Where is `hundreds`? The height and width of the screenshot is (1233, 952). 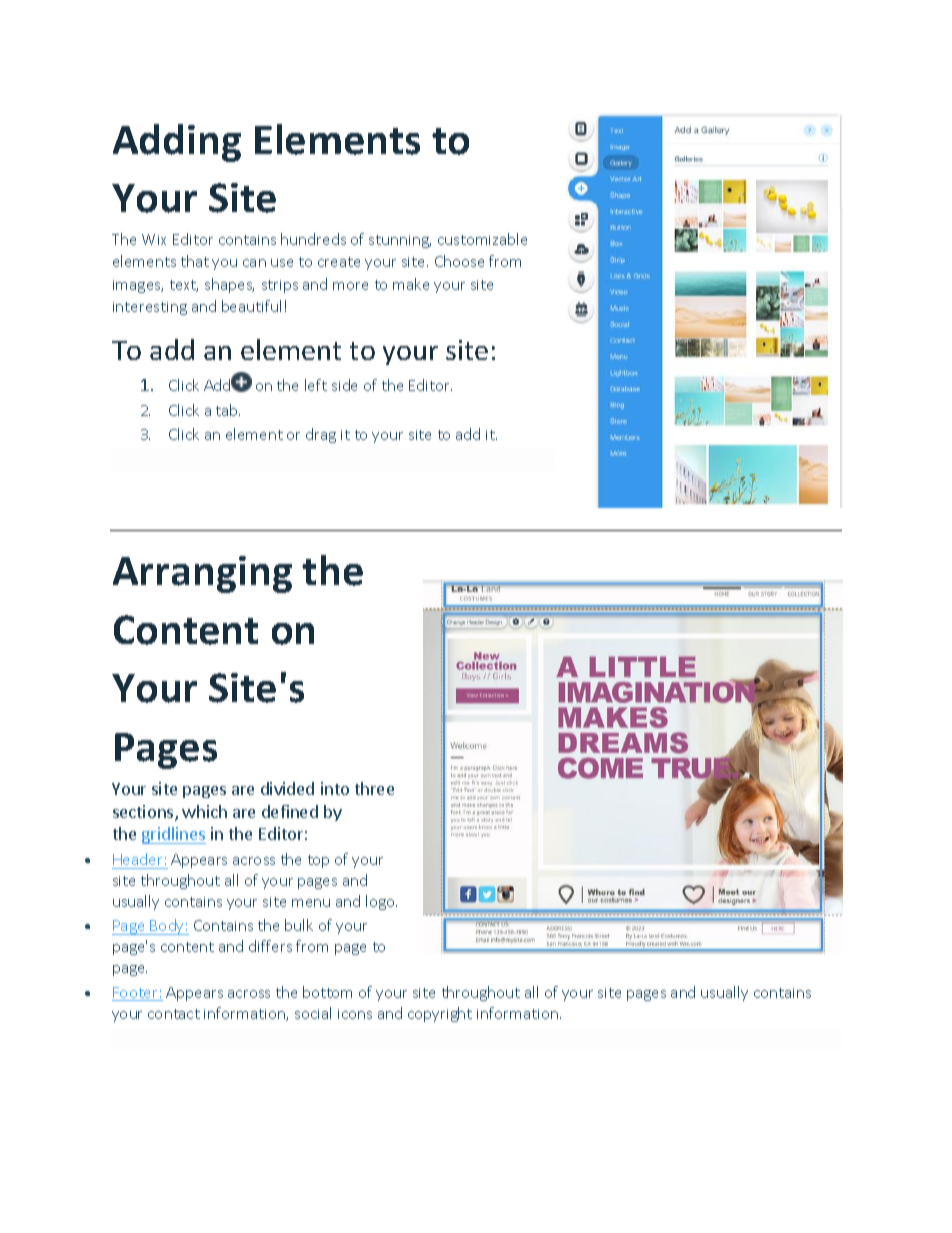
hundreds is located at coordinates (313, 239).
